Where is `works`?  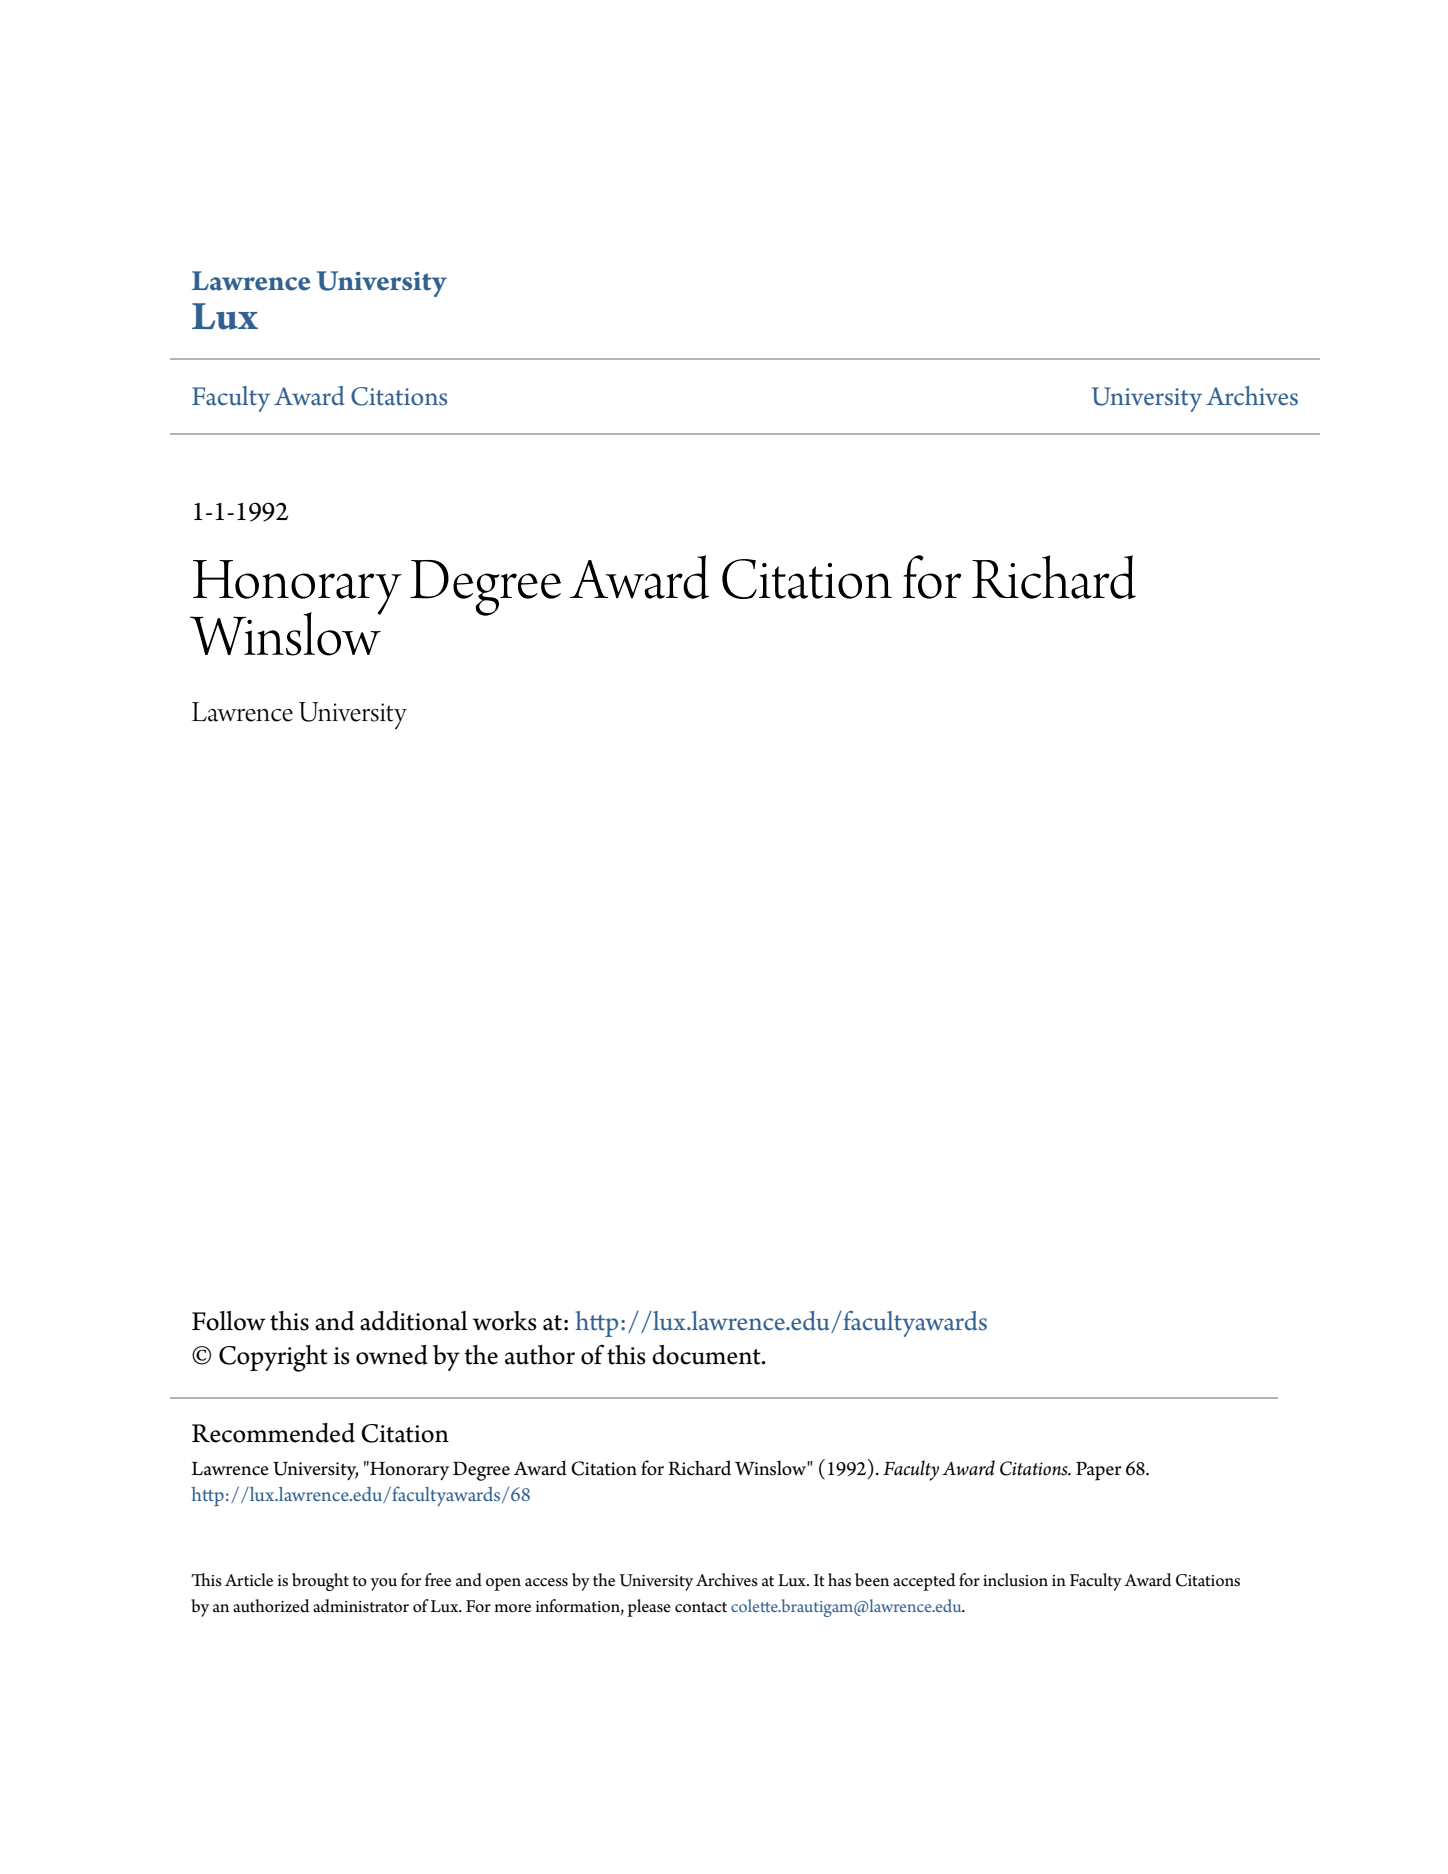 works is located at coordinates (505, 1321).
